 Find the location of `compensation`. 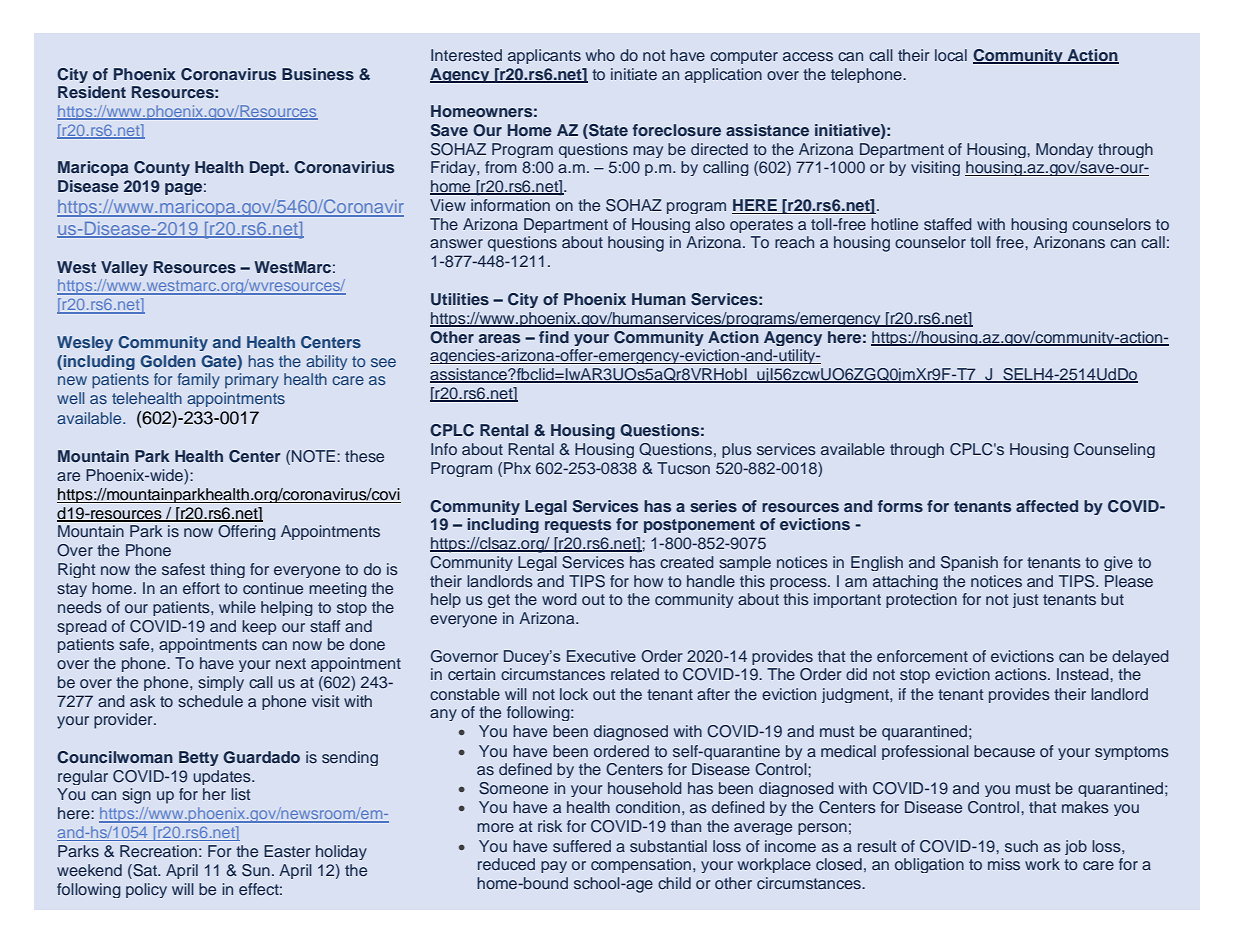

compensation is located at coordinates (641, 865).
